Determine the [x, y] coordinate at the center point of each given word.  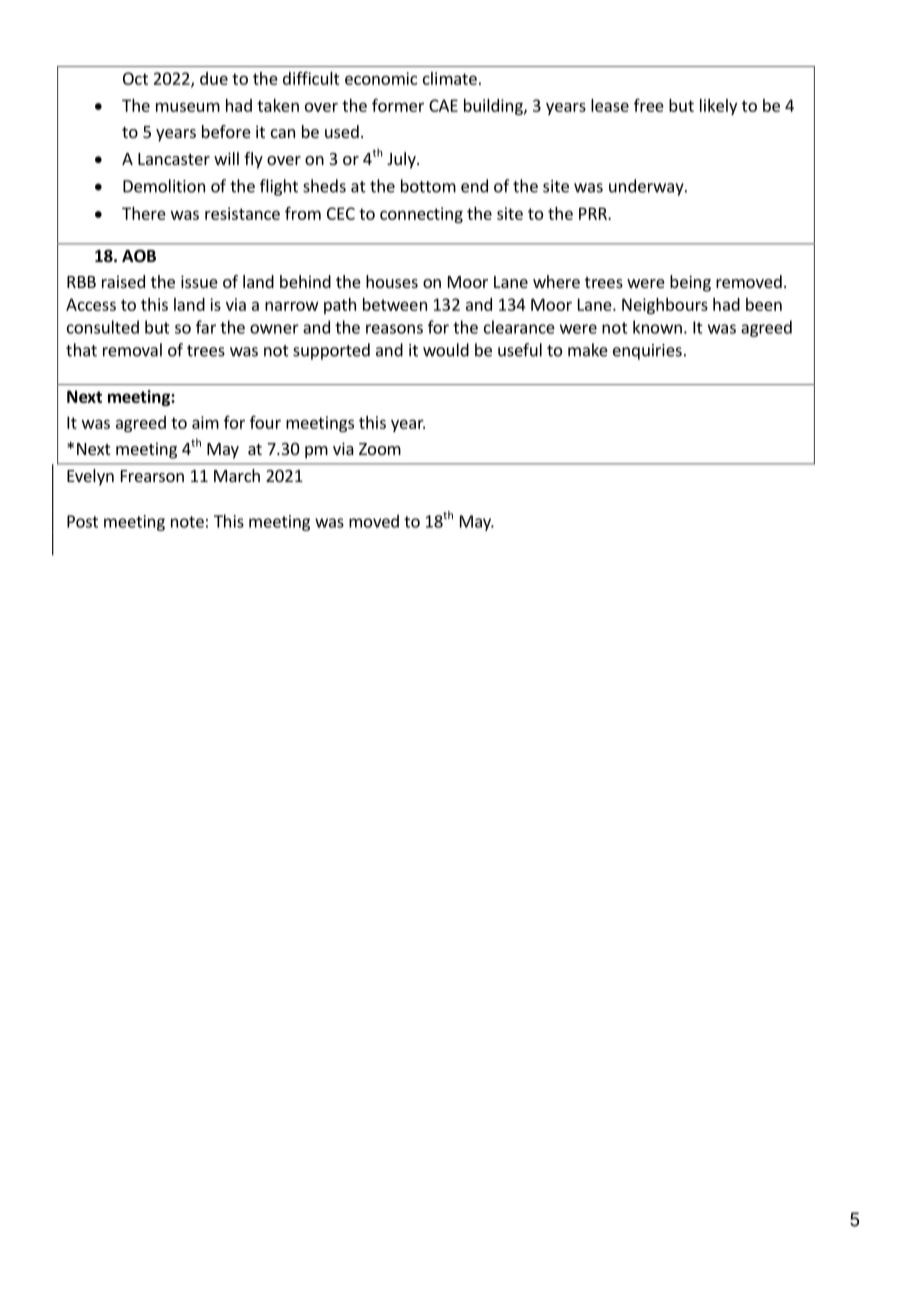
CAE [443, 105]
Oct [135, 78]
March [237, 475]
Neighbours [665, 306]
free [649, 105]
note [187, 522]
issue [199, 281]
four [265, 422]
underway [647, 187]
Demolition [164, 186]
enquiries [647, 352]
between [395, 304]
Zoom [380, 449]
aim [205, 422]
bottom [428, 186]
